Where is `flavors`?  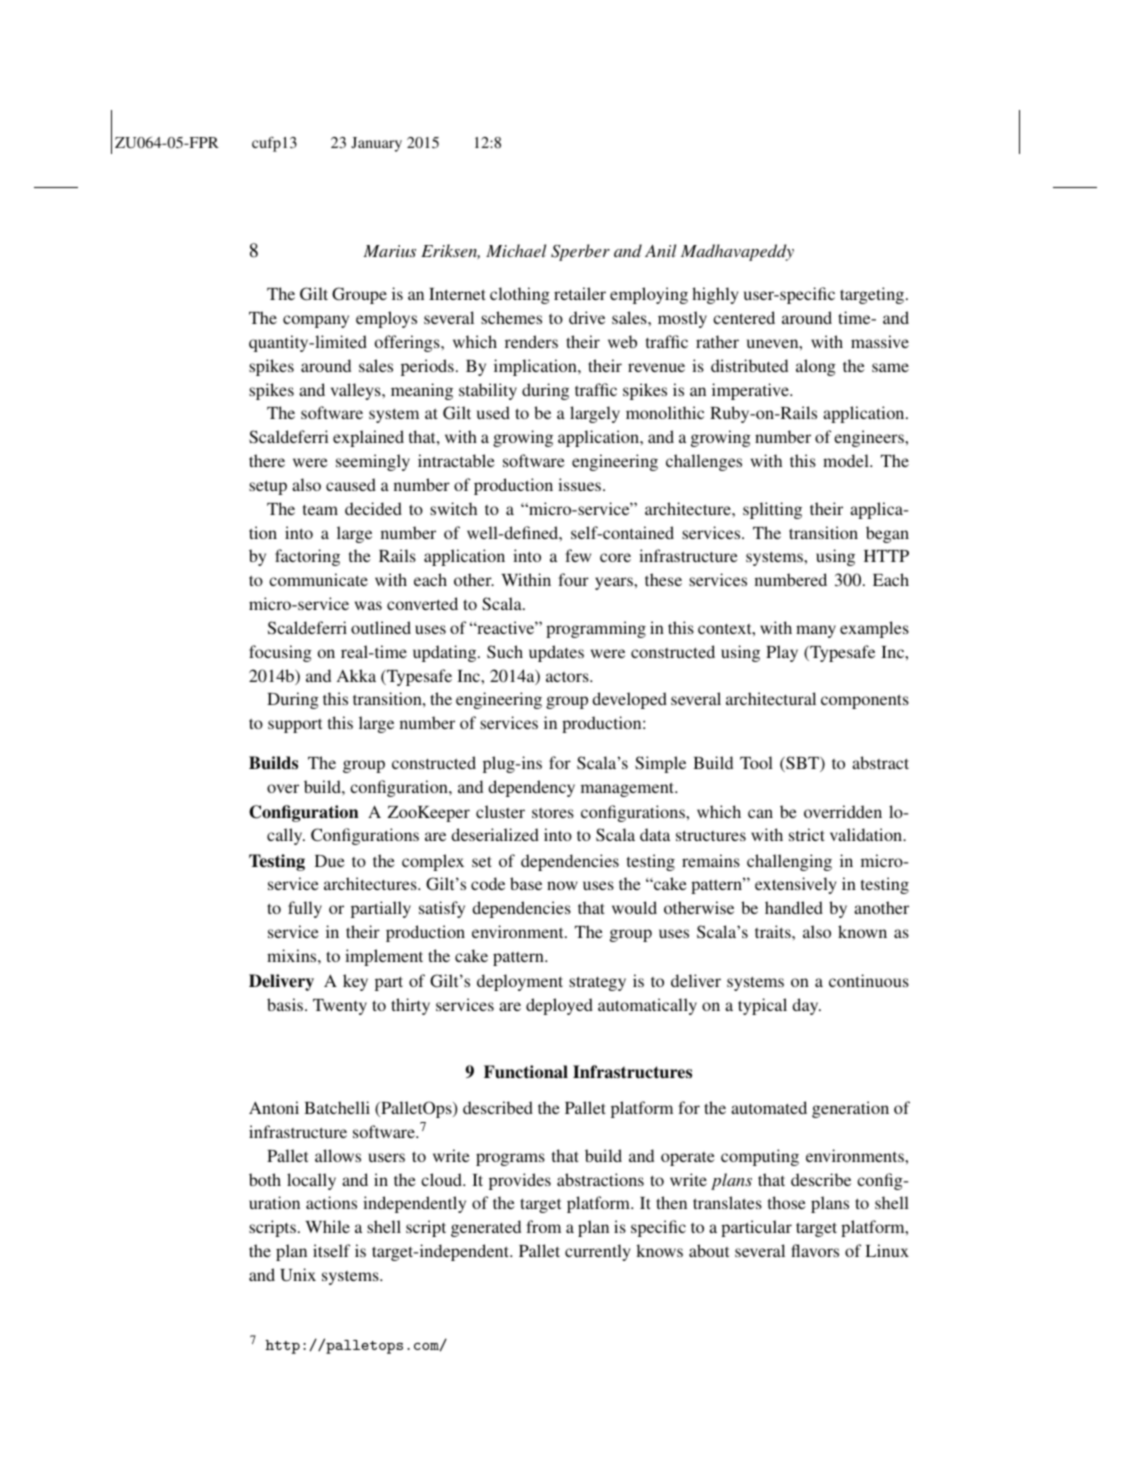 flavors is located at coordinates (815, 1250).
